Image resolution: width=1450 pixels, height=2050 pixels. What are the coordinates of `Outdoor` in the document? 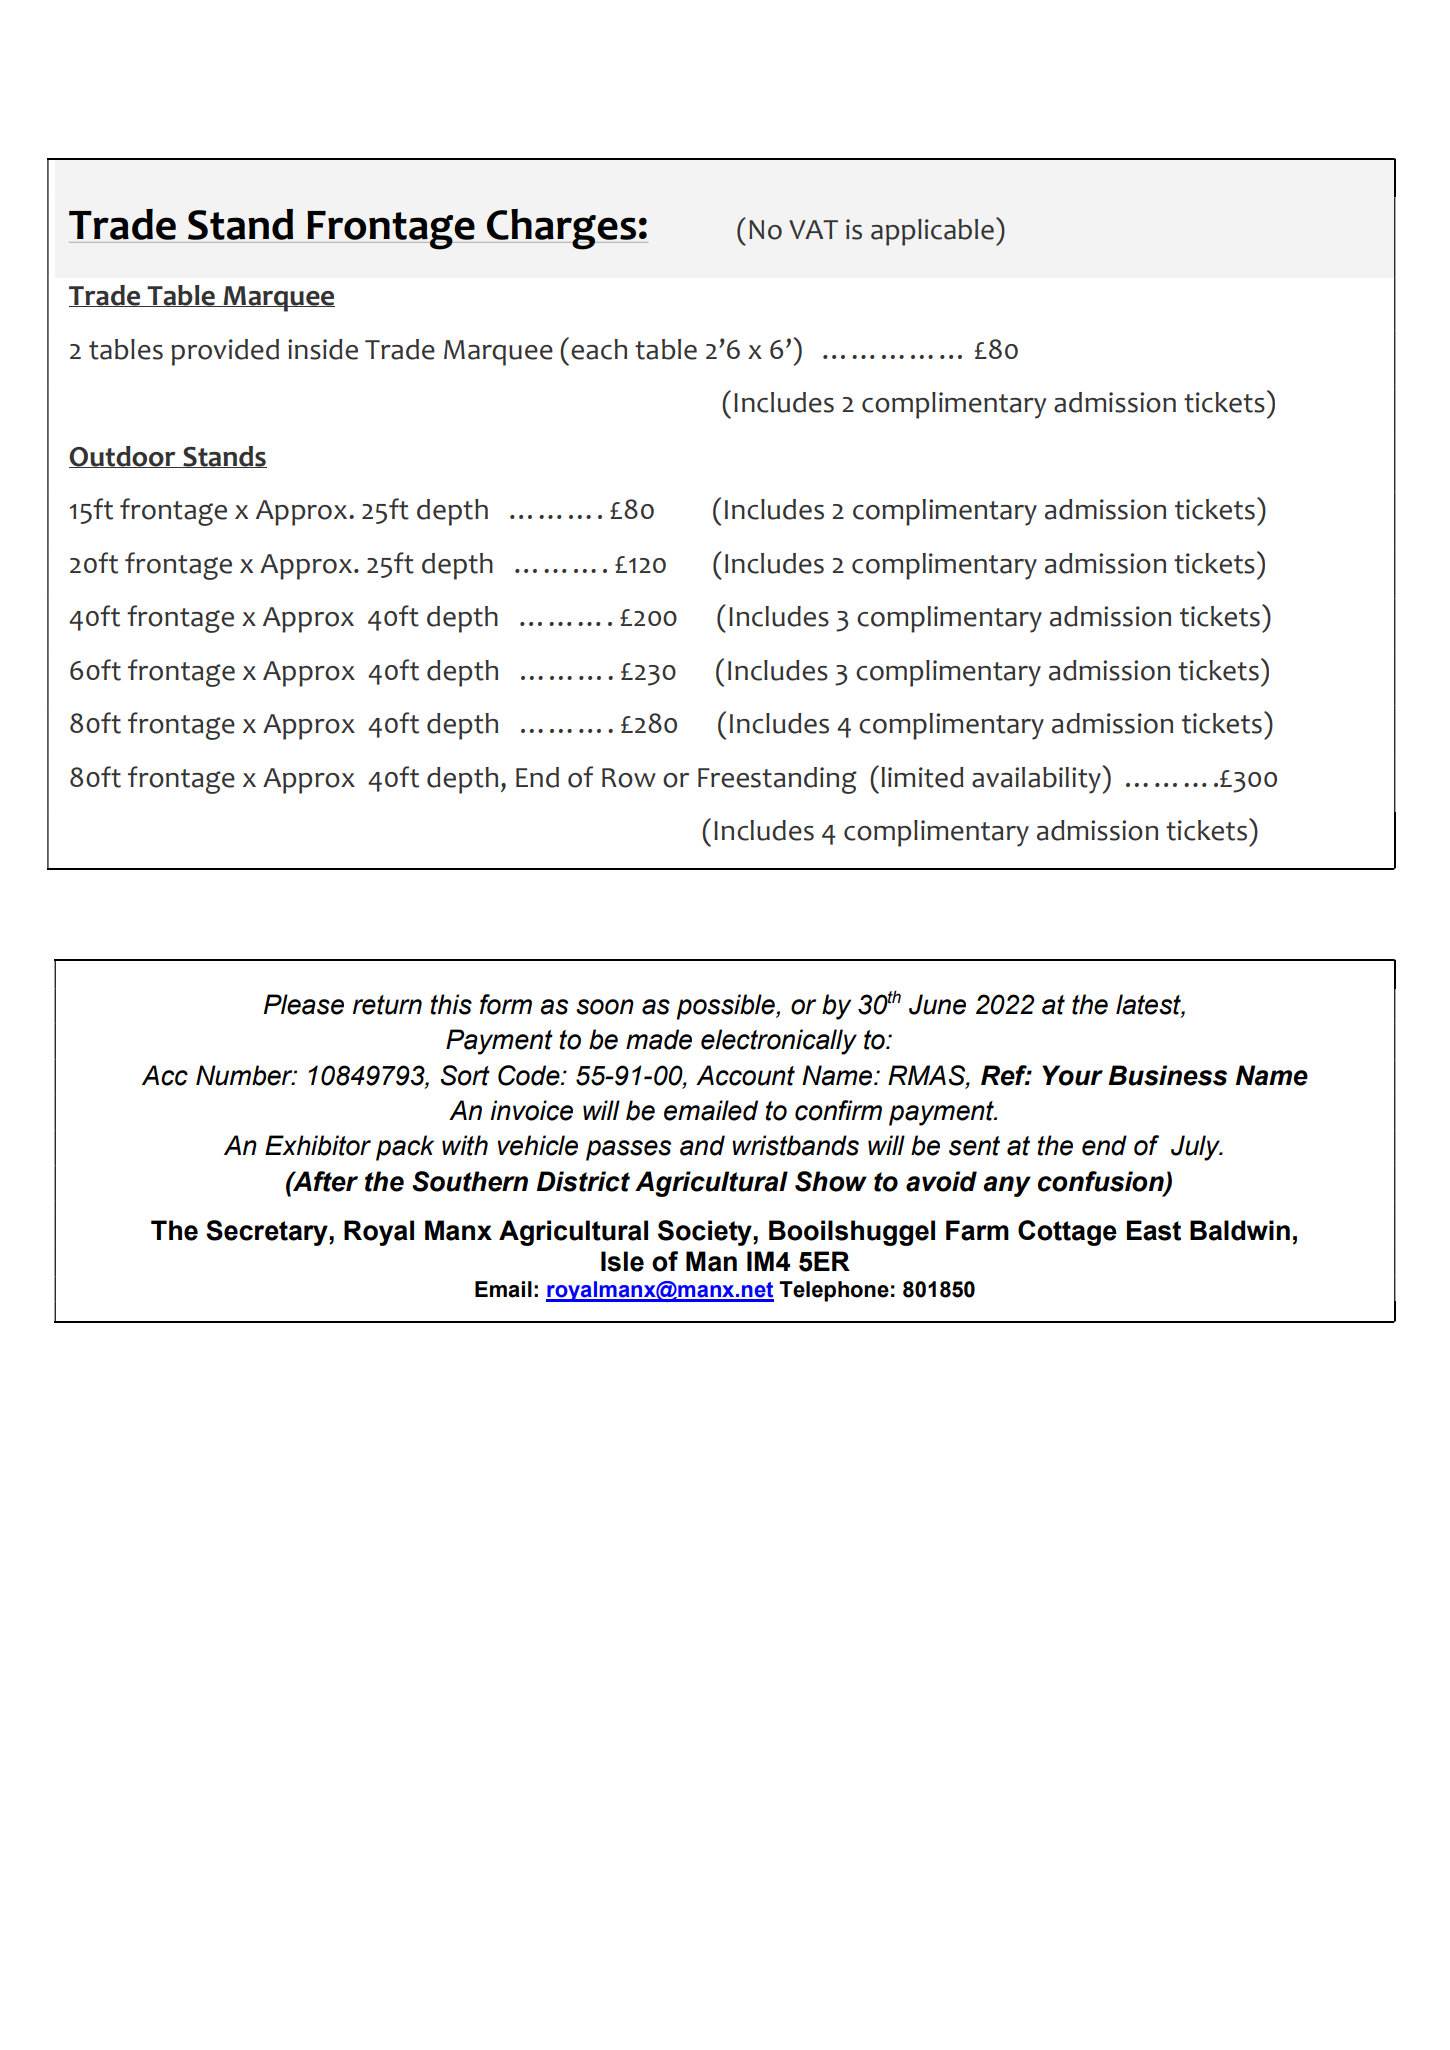 It's located at (123, 457).
